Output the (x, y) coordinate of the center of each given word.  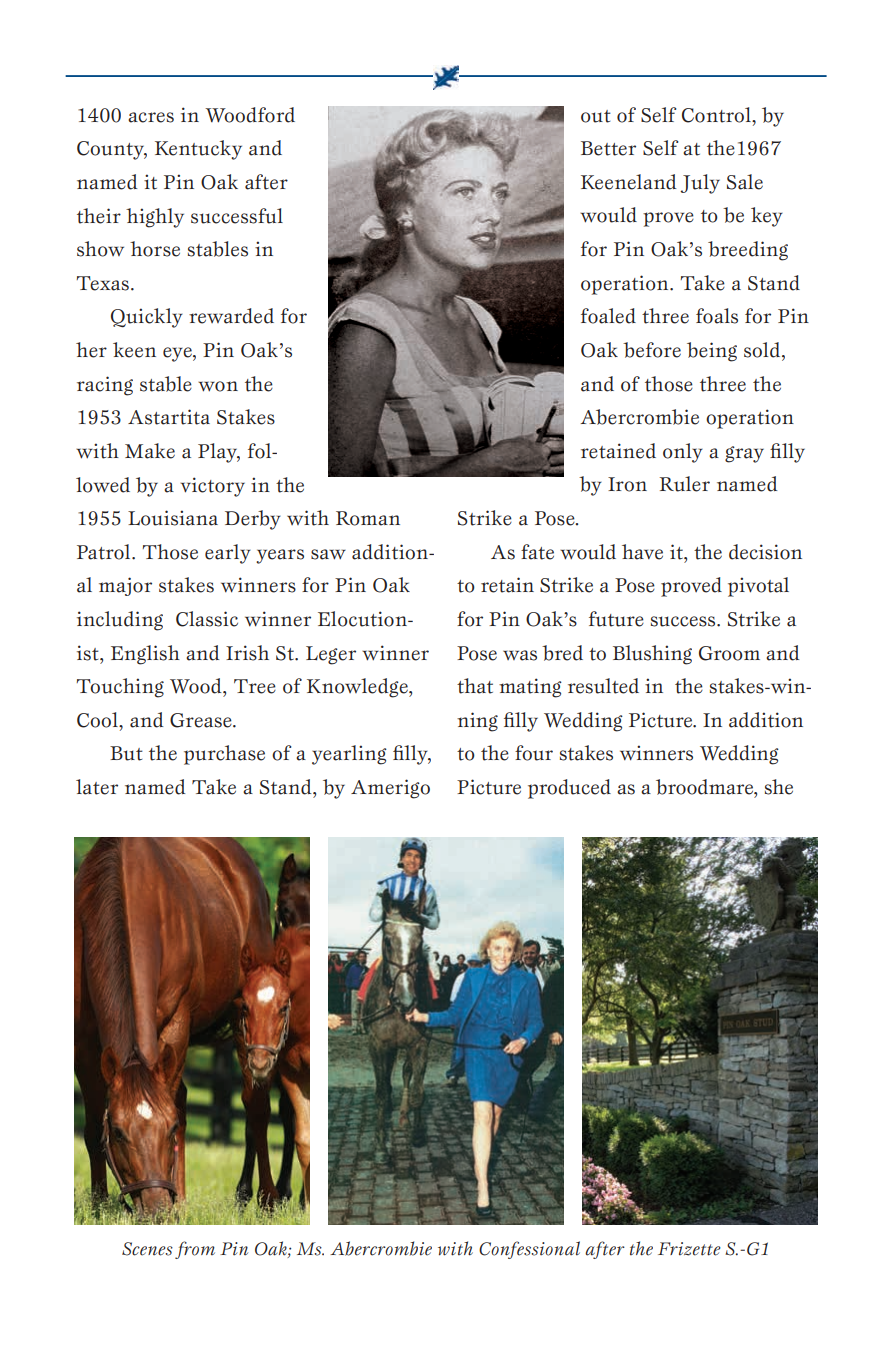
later (97, 787)
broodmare (706, 788)
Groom (729, 653)
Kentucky (198, 150)
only (683, 453)
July (700, 184)
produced (569, 789)
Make (150, 451)
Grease (202, 720)
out (596, 116)
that (475, 686)
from (195, 1250)
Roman (368, 518)
